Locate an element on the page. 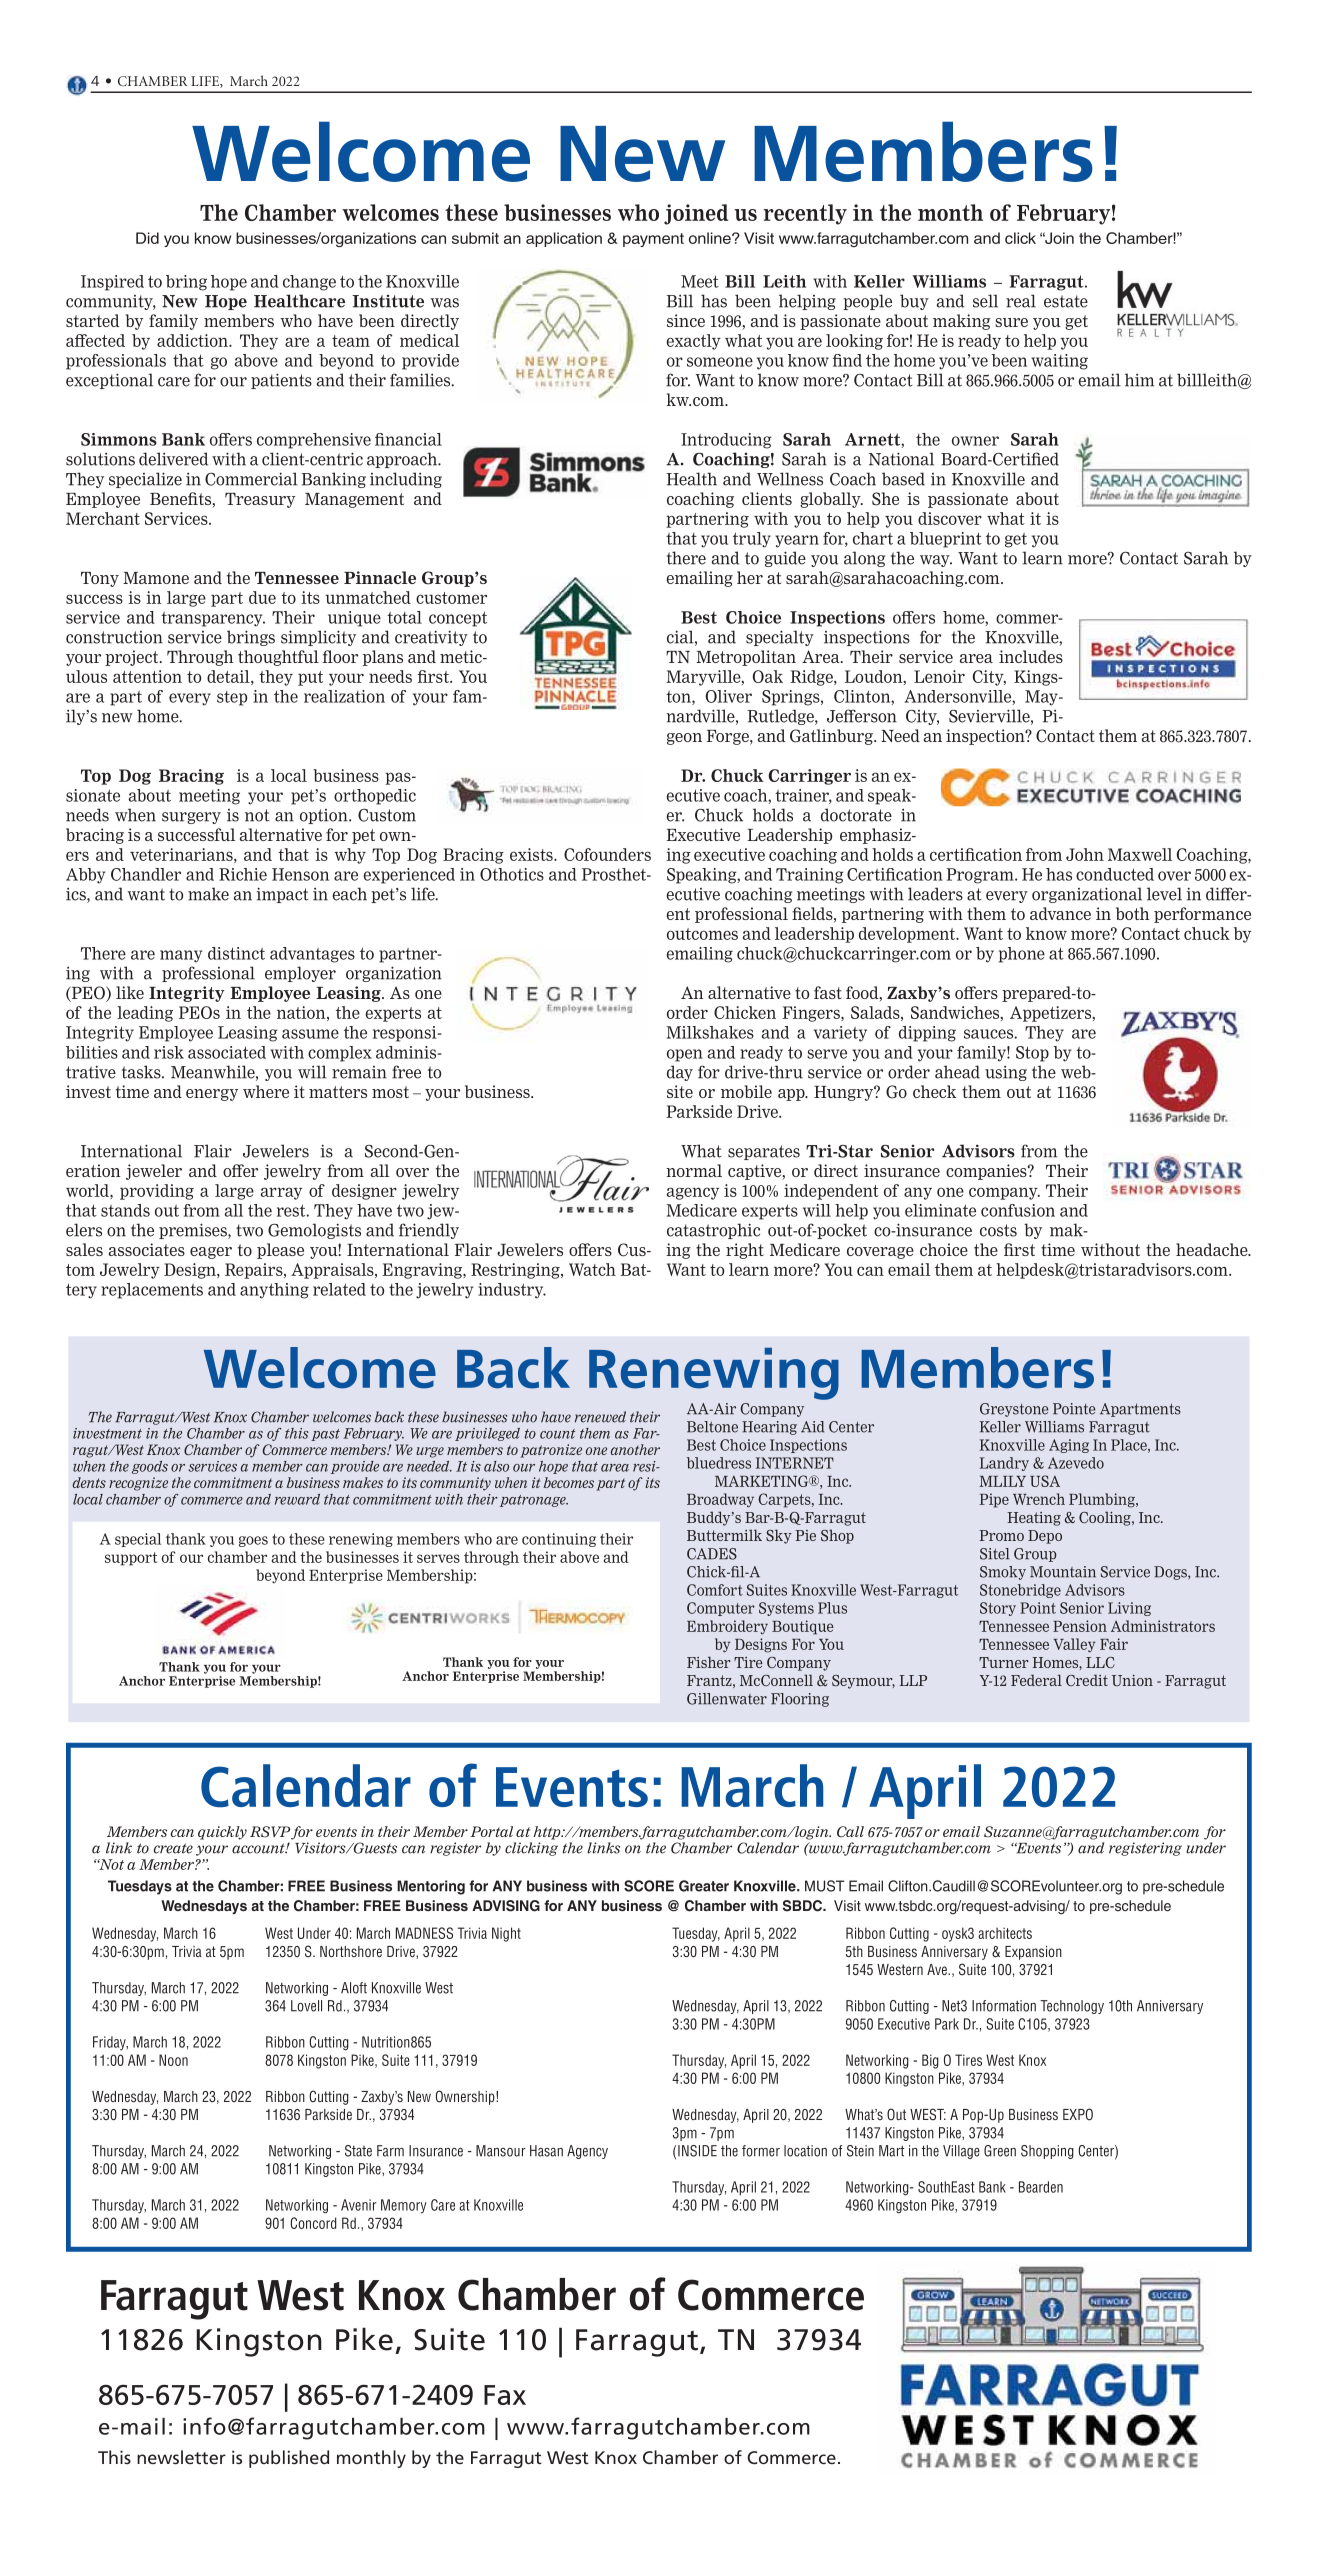 This page has height=2550, width=1320. Fax is located at coordinates (505, 2395).
